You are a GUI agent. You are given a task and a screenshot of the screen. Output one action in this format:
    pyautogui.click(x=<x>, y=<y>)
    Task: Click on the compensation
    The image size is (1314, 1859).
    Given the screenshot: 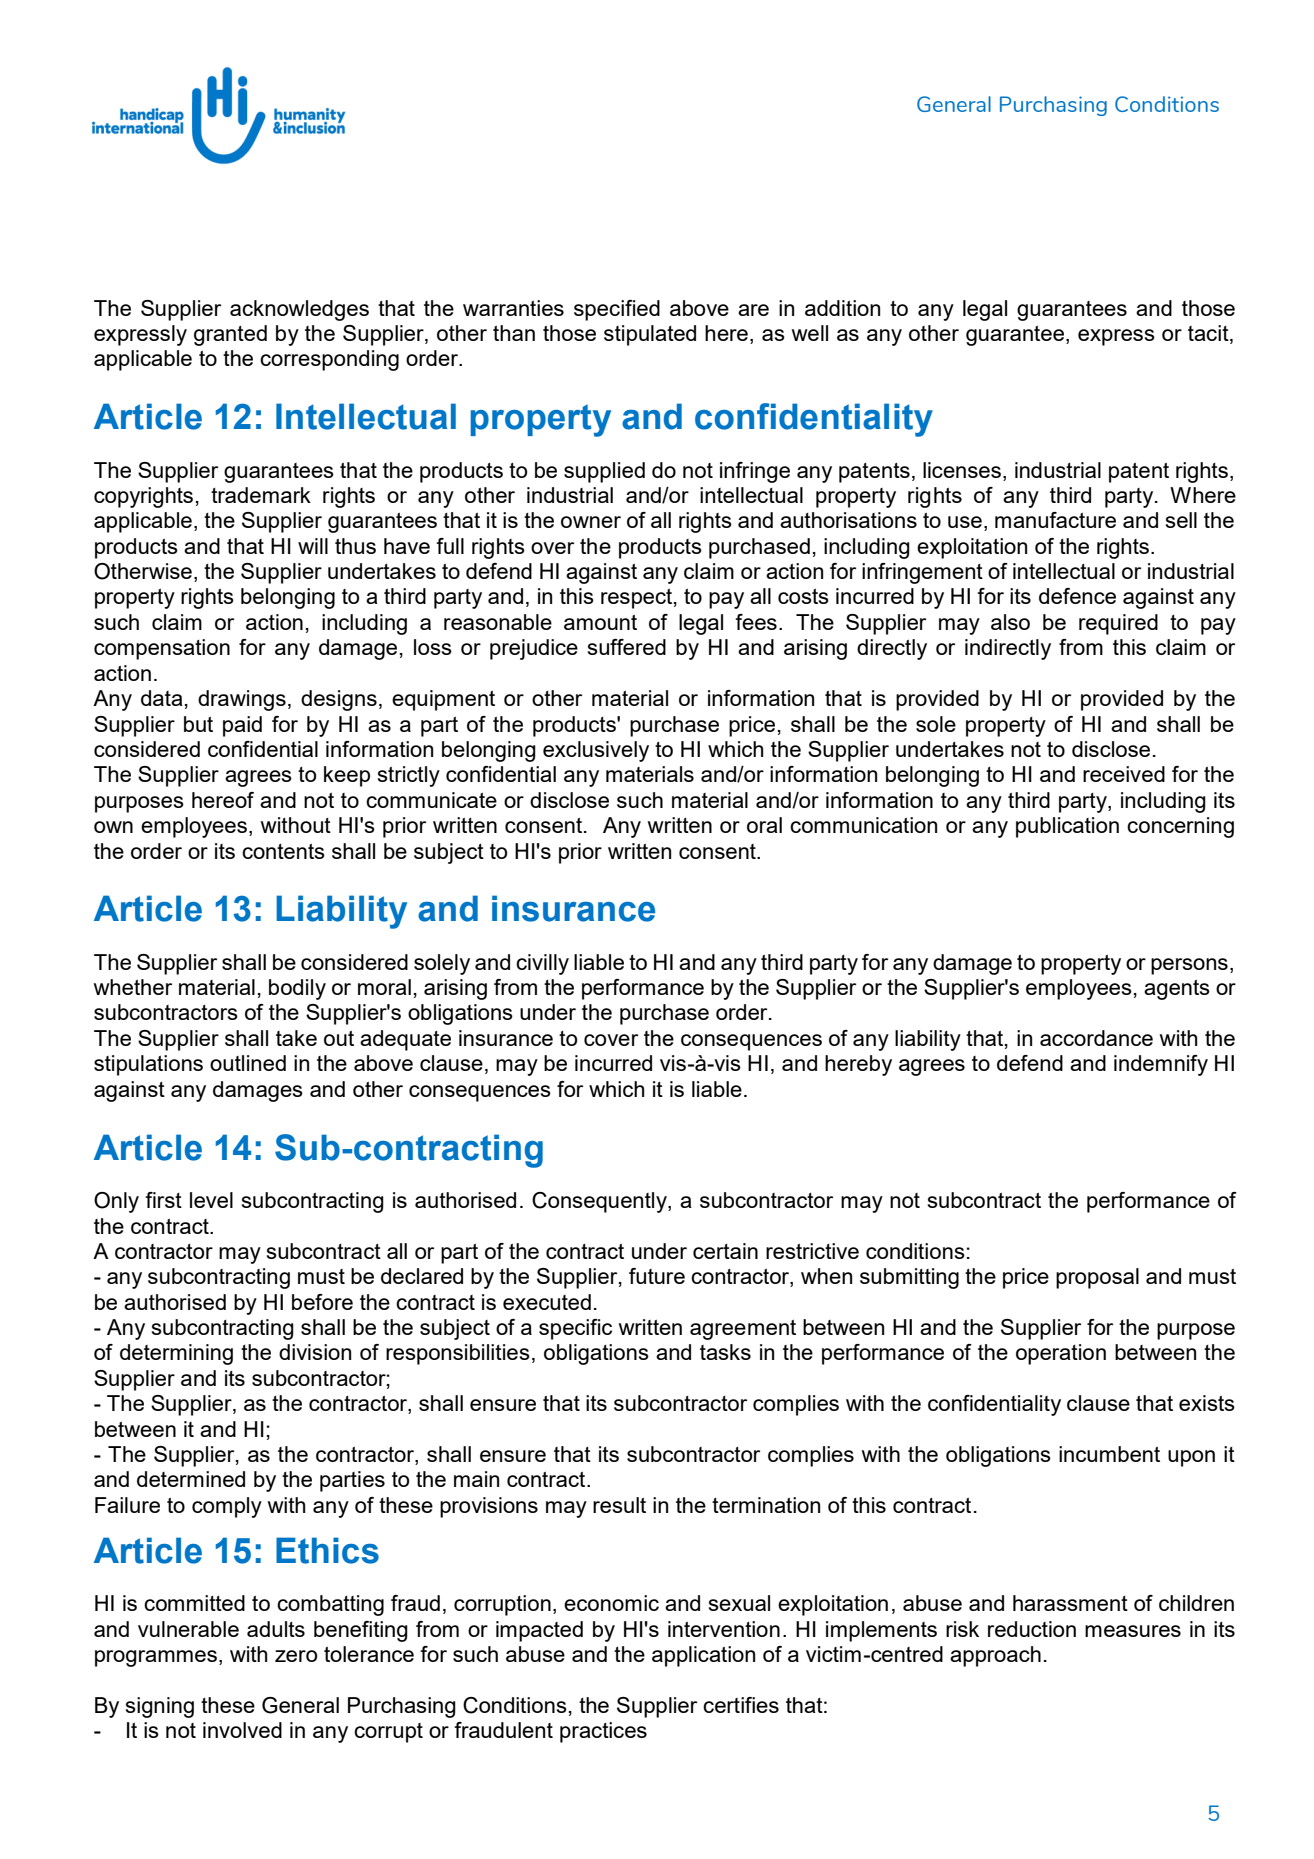 What is the action you would take?
    pyautogui.click(x=162, y=649)
